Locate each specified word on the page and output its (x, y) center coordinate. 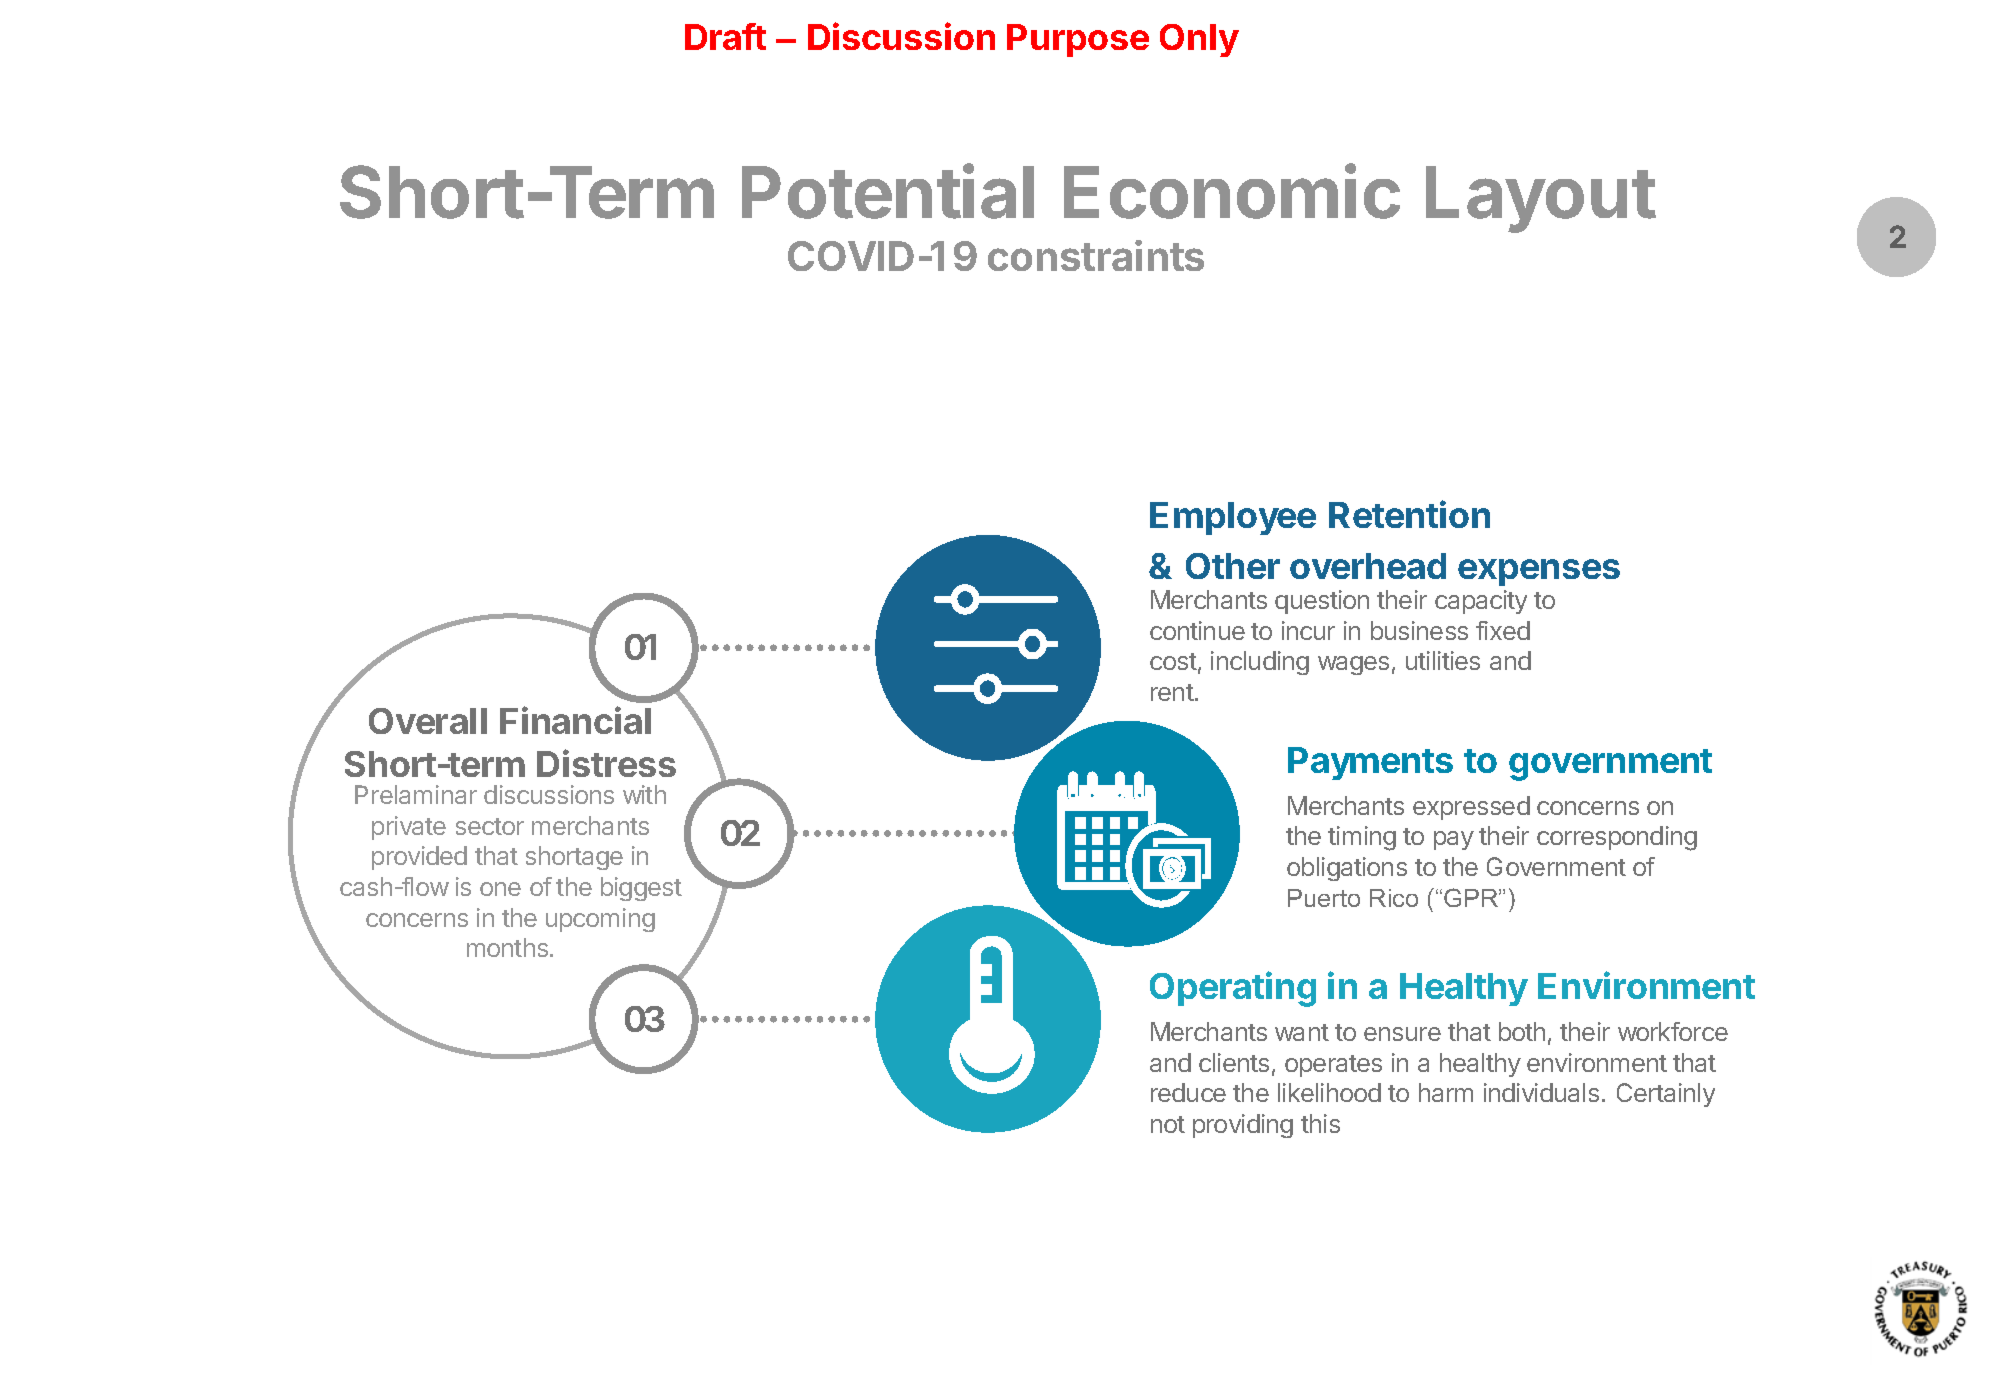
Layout (1541, 199)
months (507, 947)
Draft (725, 36)
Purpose (1078, 40)
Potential (888, 191)
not (1168, 1124)
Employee (1233, 518)
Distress (606, 763)
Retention (1409, 514)
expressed (1471, 808)
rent (1172, 692)
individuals (1541, 1092)
